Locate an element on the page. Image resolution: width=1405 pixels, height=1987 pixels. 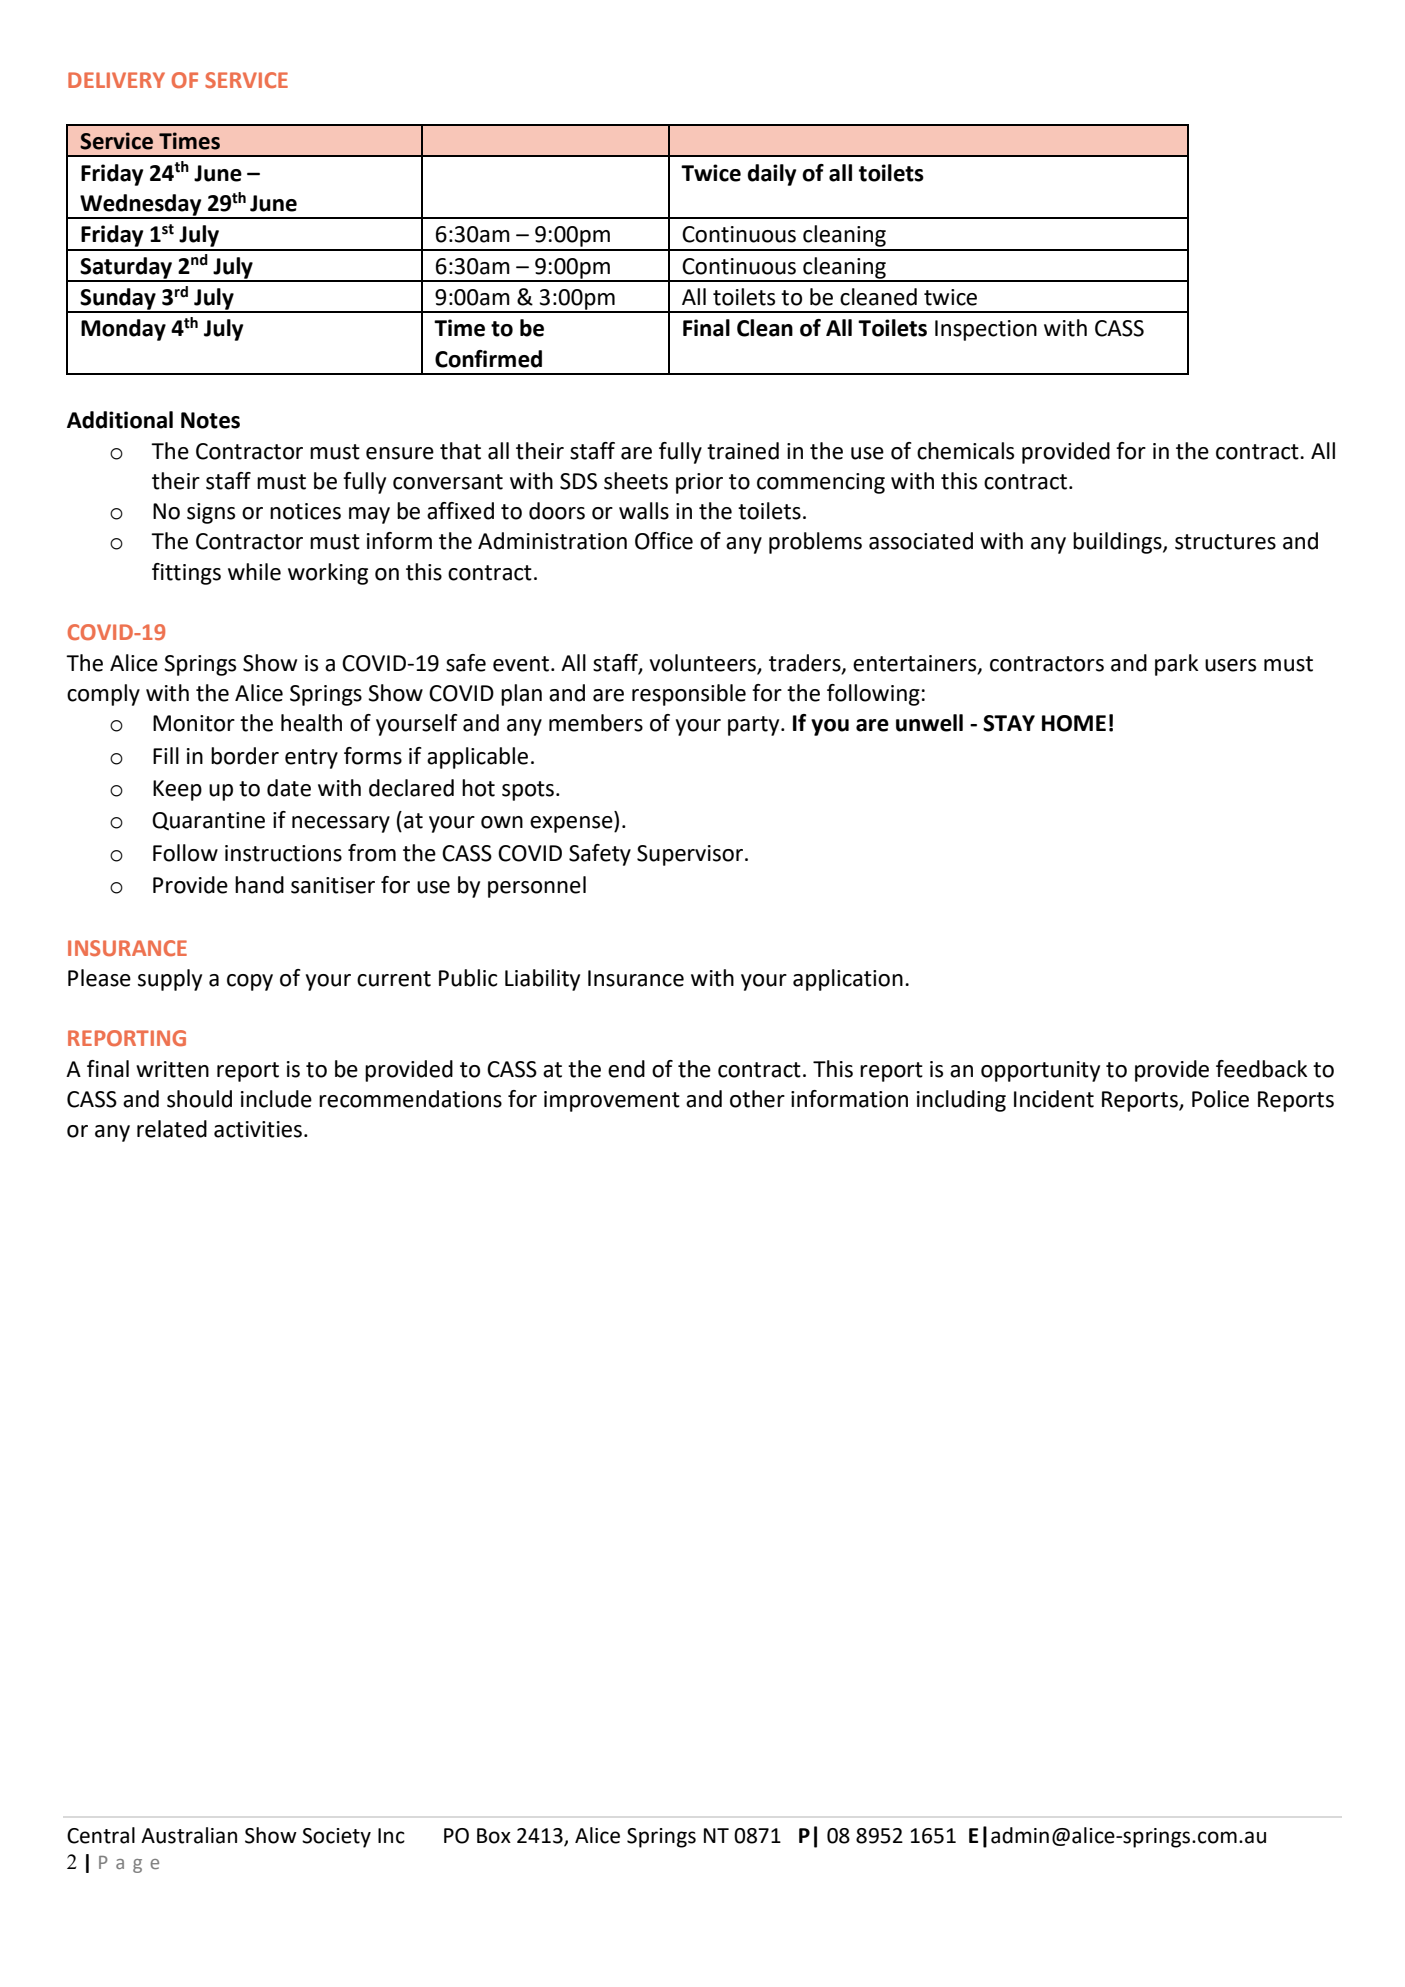
Incident is located at coordinates (1054, 1099).
